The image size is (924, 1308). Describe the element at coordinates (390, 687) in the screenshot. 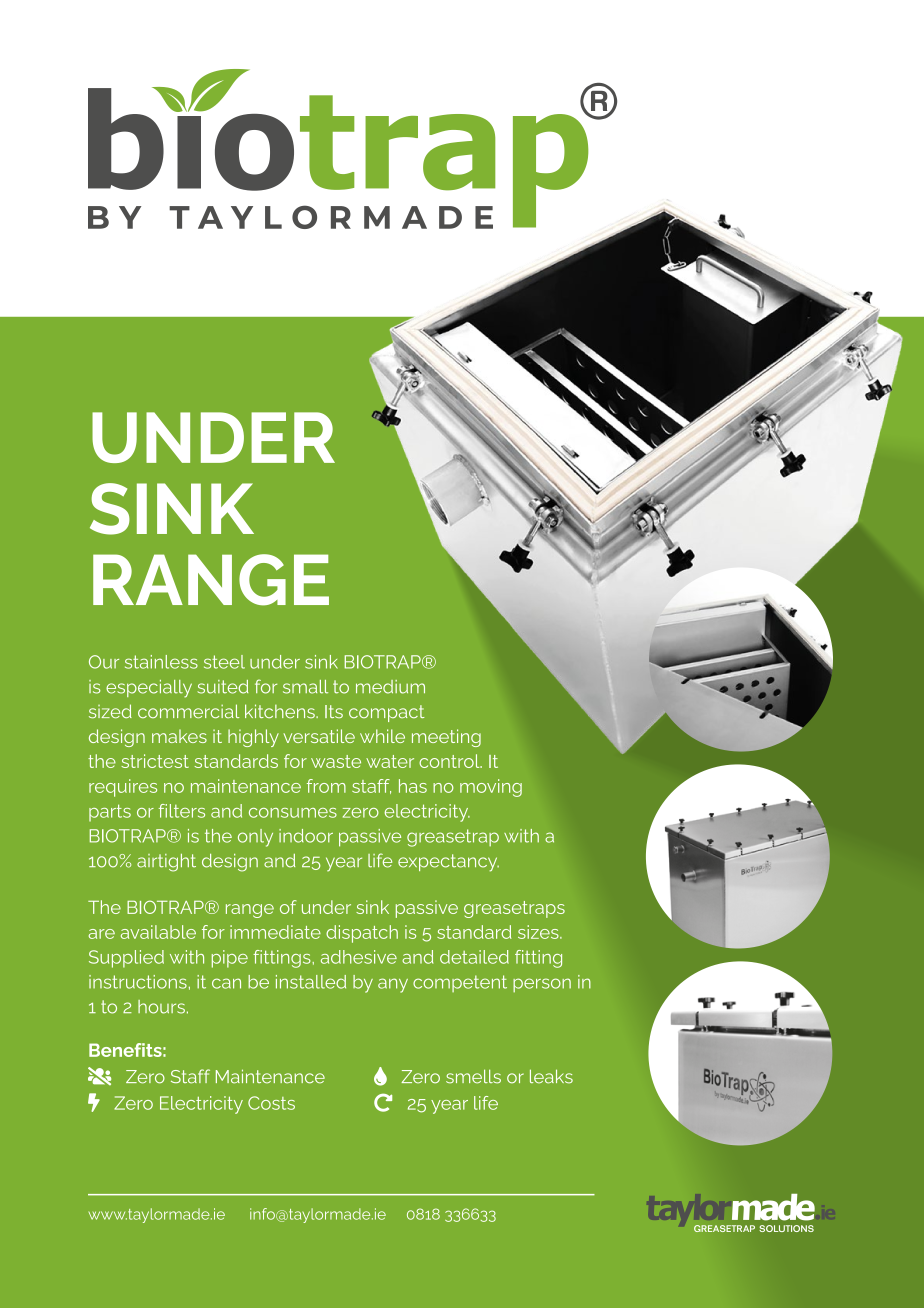

I see `medium` at that location.
